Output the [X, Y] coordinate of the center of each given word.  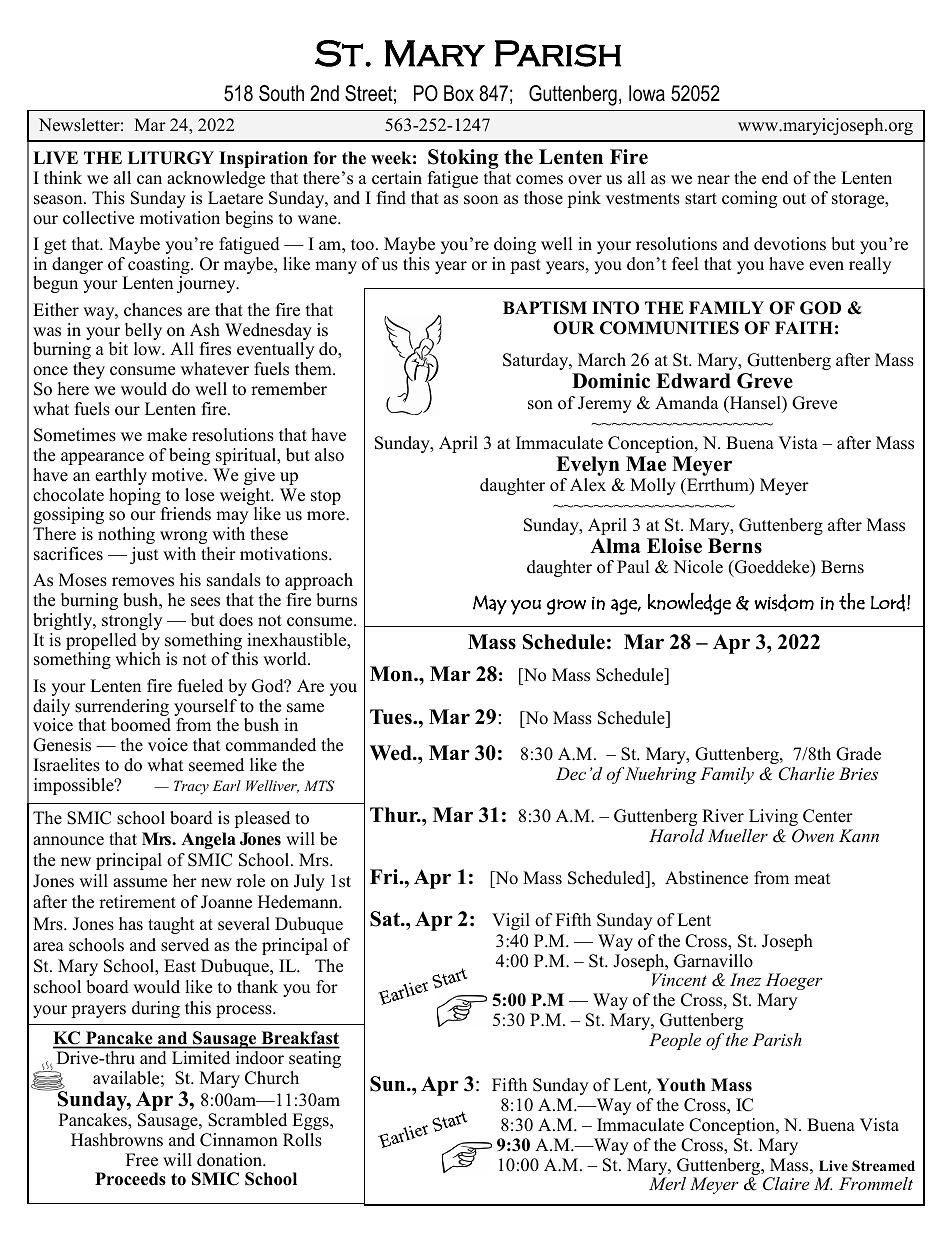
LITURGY [171, 158]
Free [142, 1160]
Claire [786, 1184]
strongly [132, 621]
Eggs [311, 1121]
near [713, 180]
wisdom [784, 603]
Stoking [463, 159]
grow [566, 607]
